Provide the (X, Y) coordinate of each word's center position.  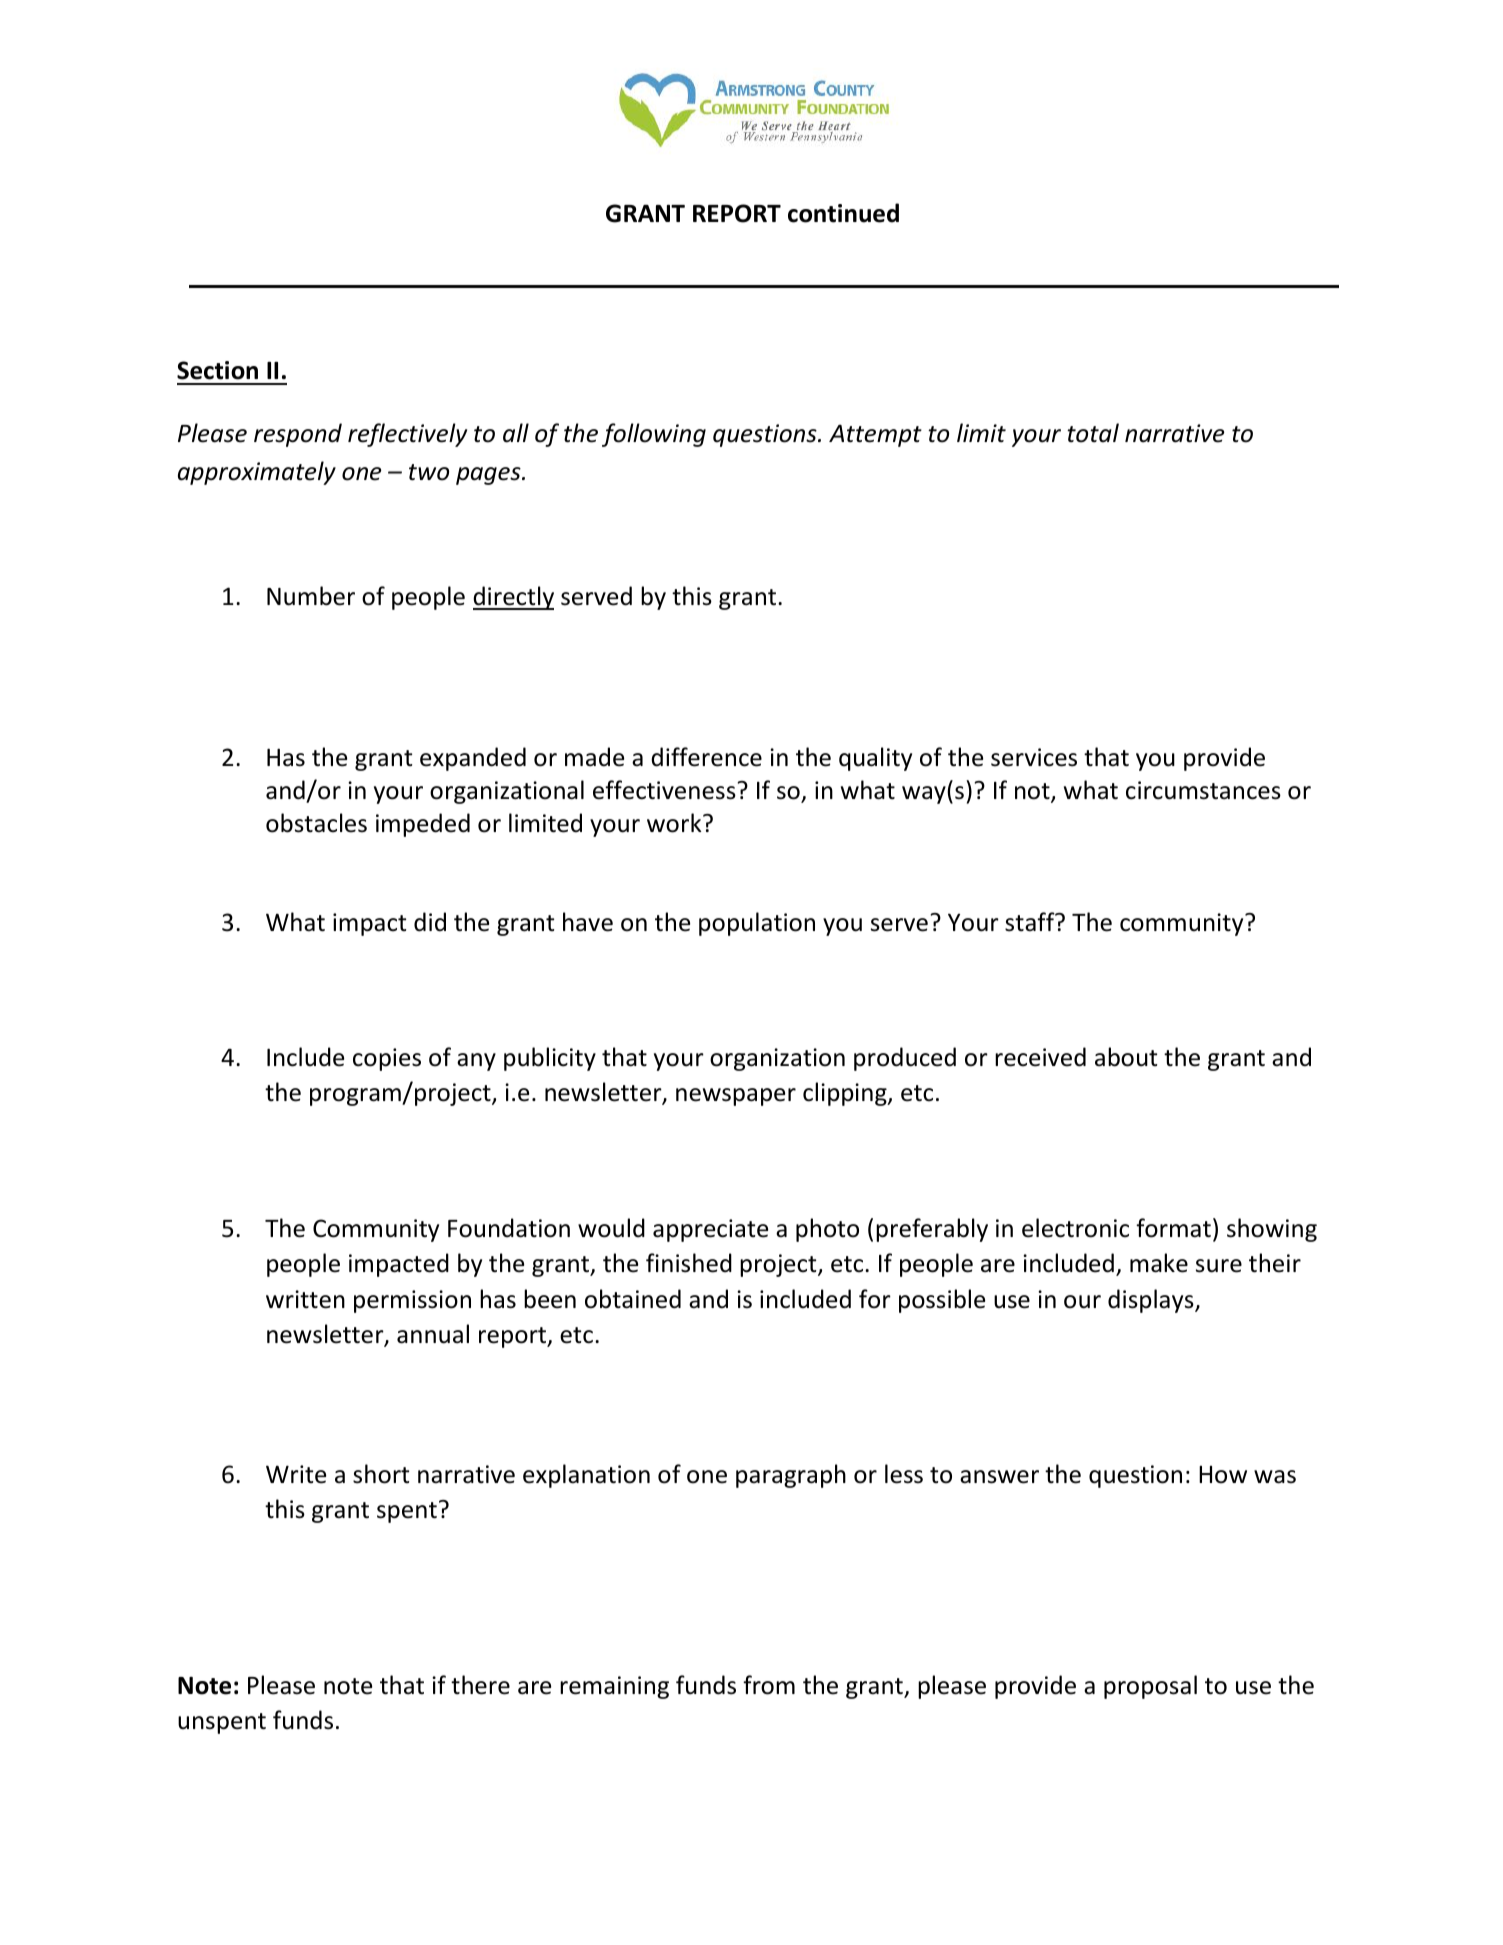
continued (843, 213)
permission (412, 1301)
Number (311, 596)
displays (1152, 1301)
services (1034, 757)
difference (706, 757)
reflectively (407, 435)
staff (1031, 922)
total (1093, 433)
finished (689, 1263)
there (480, 1685)
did (430, 922)
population (757, 924)
